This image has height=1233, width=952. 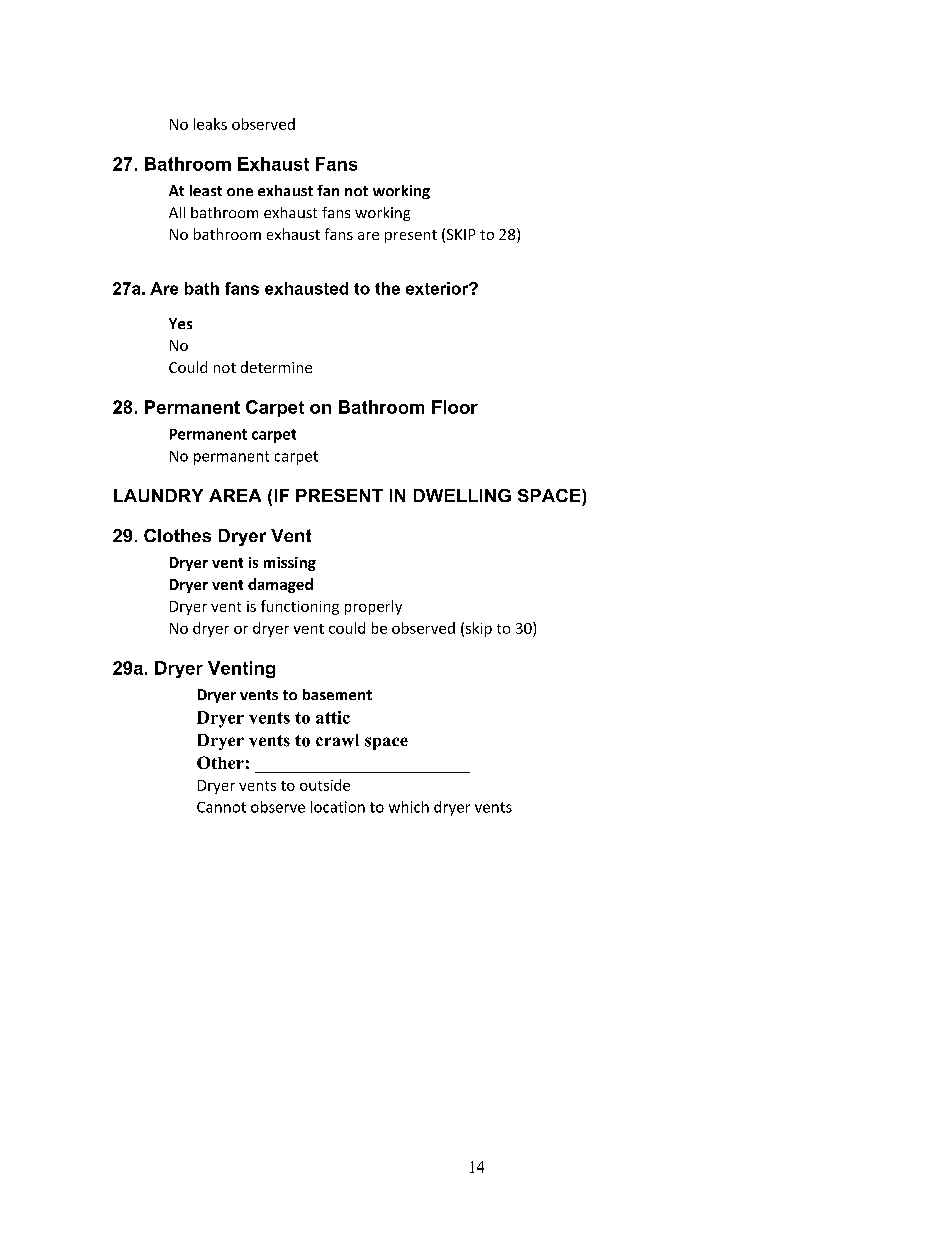 What do you see at coordinates (462, 495) in the image?
I see `DWELLING` at bounding box center [462, 495].
